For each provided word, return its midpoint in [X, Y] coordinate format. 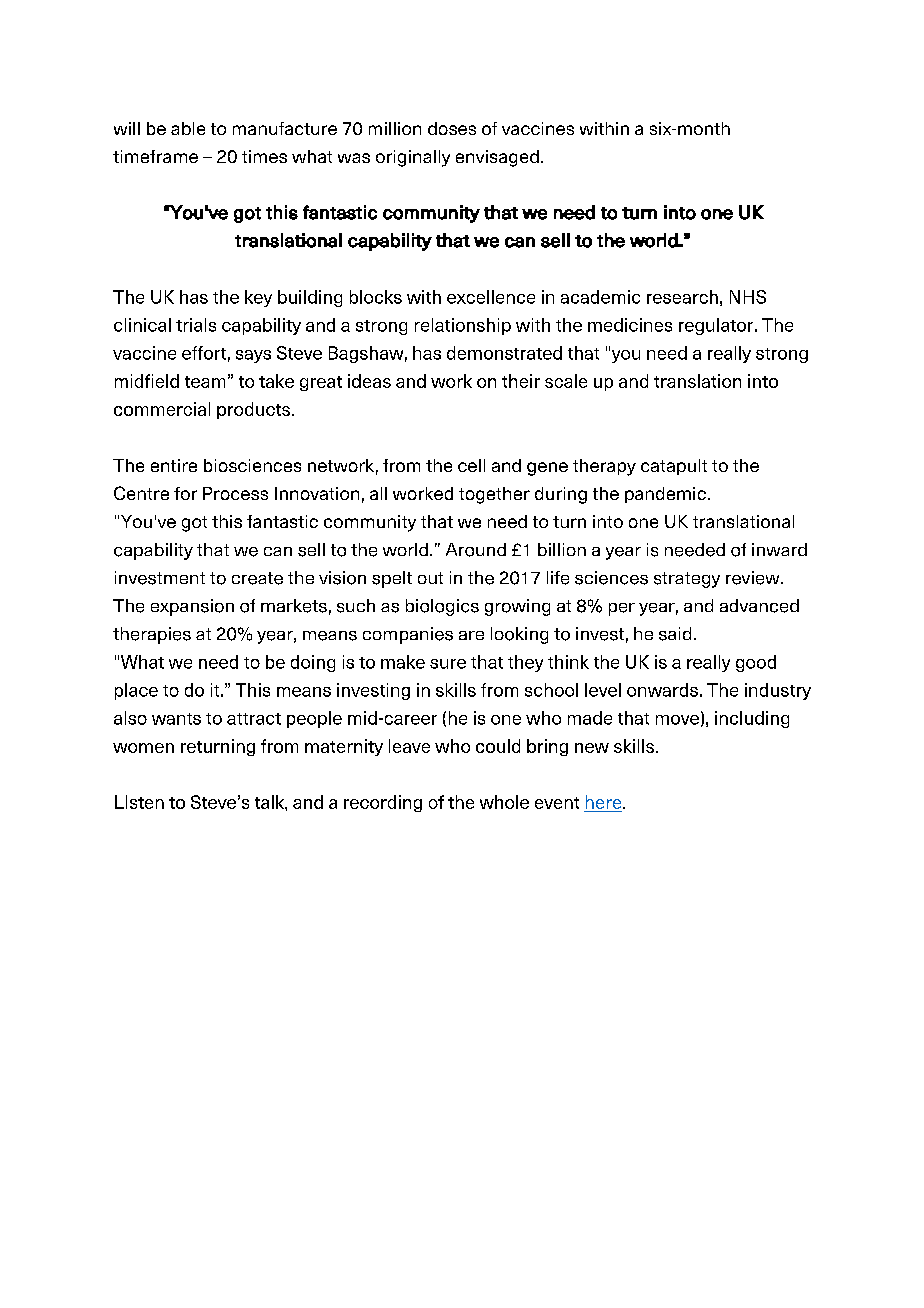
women [143, 748]
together [494, 495]
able [188, 128]
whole [504, 802]
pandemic [665, 495]
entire [174, 465]
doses [452, 128]
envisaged [497, 158]
